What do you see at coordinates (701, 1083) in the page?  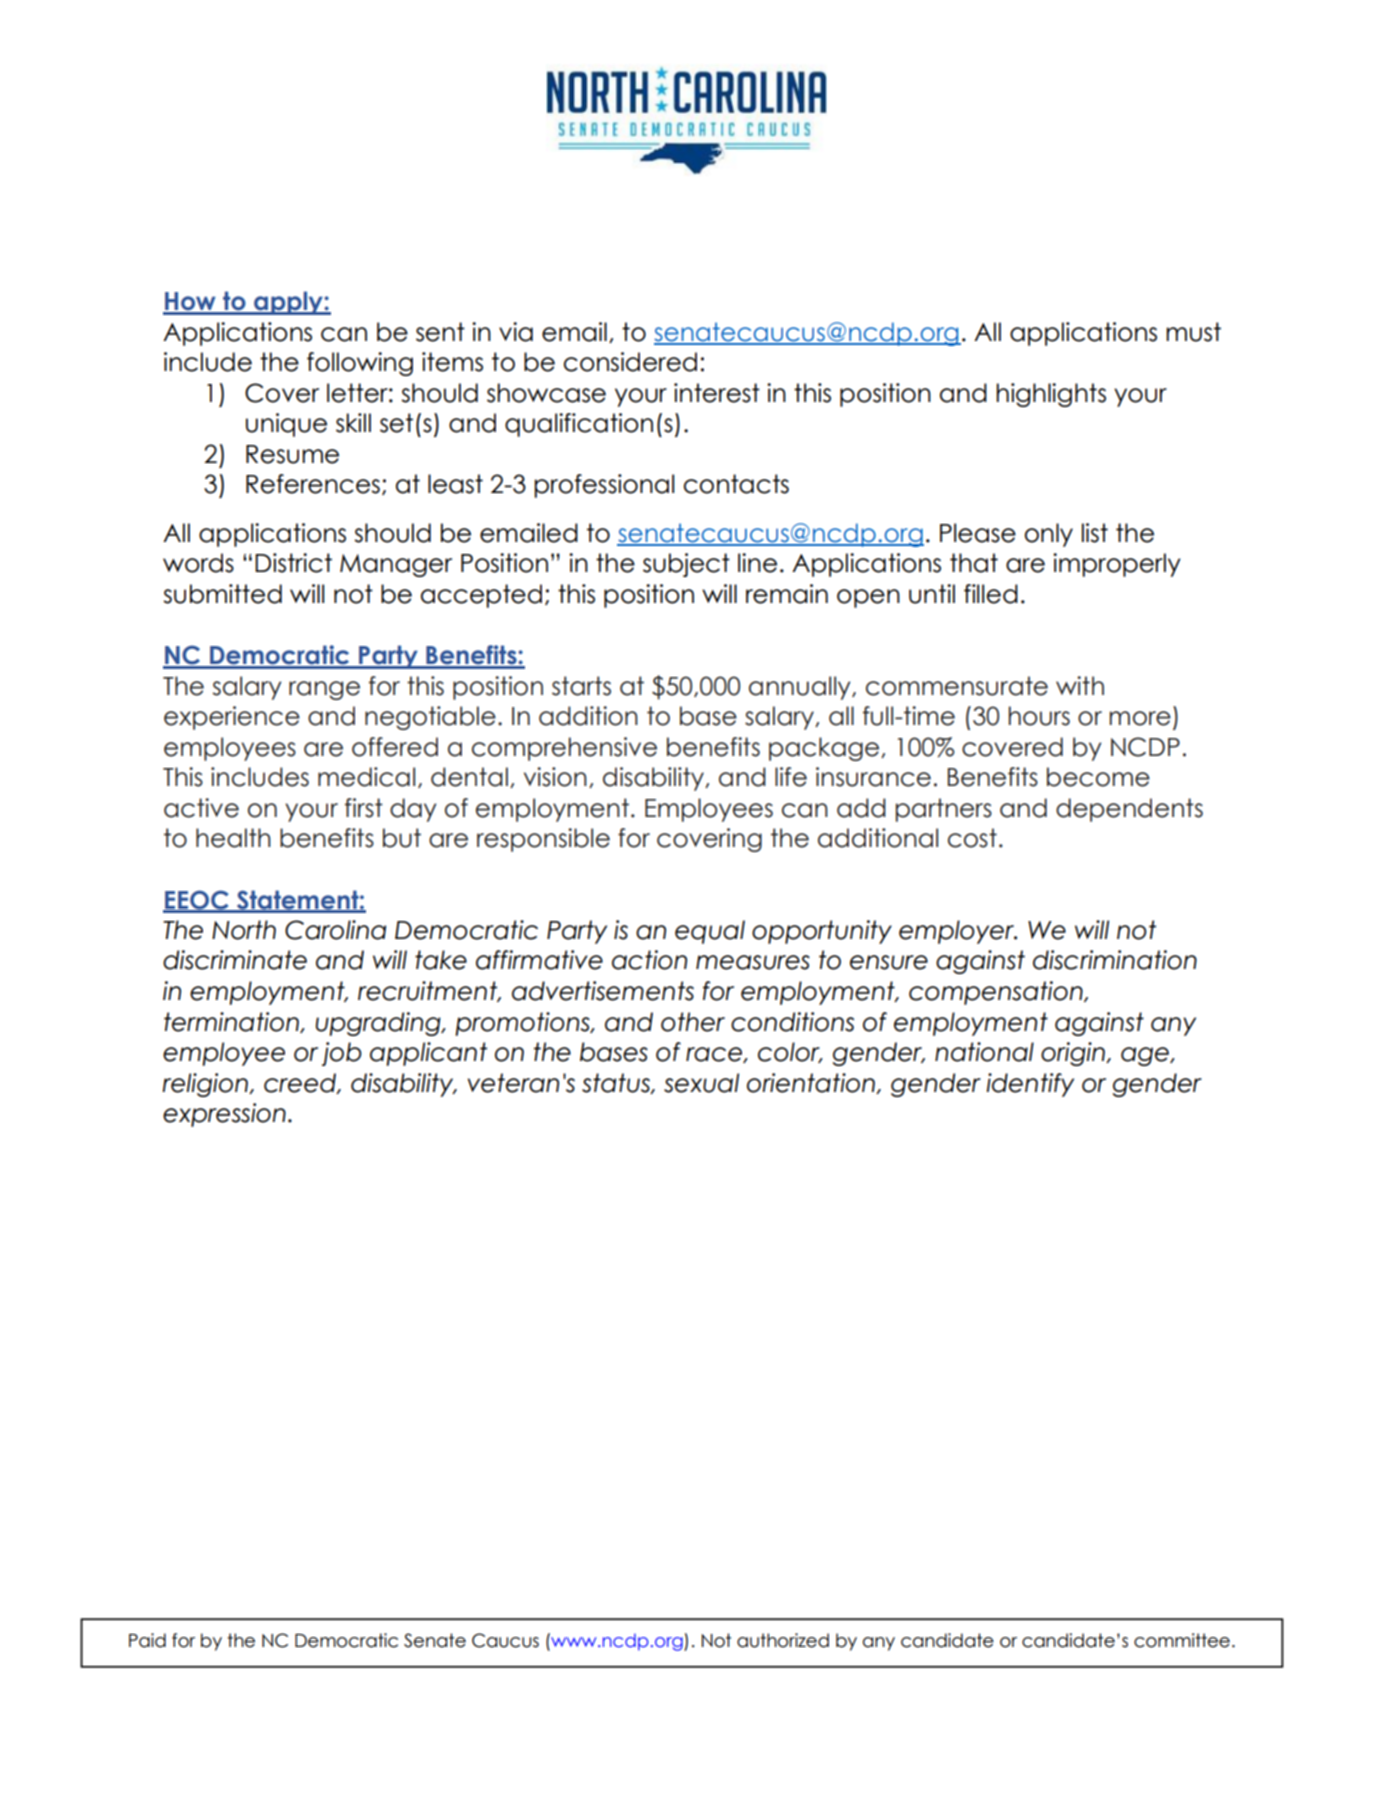 I see `sexual` at bounding box center [701, 1083].
